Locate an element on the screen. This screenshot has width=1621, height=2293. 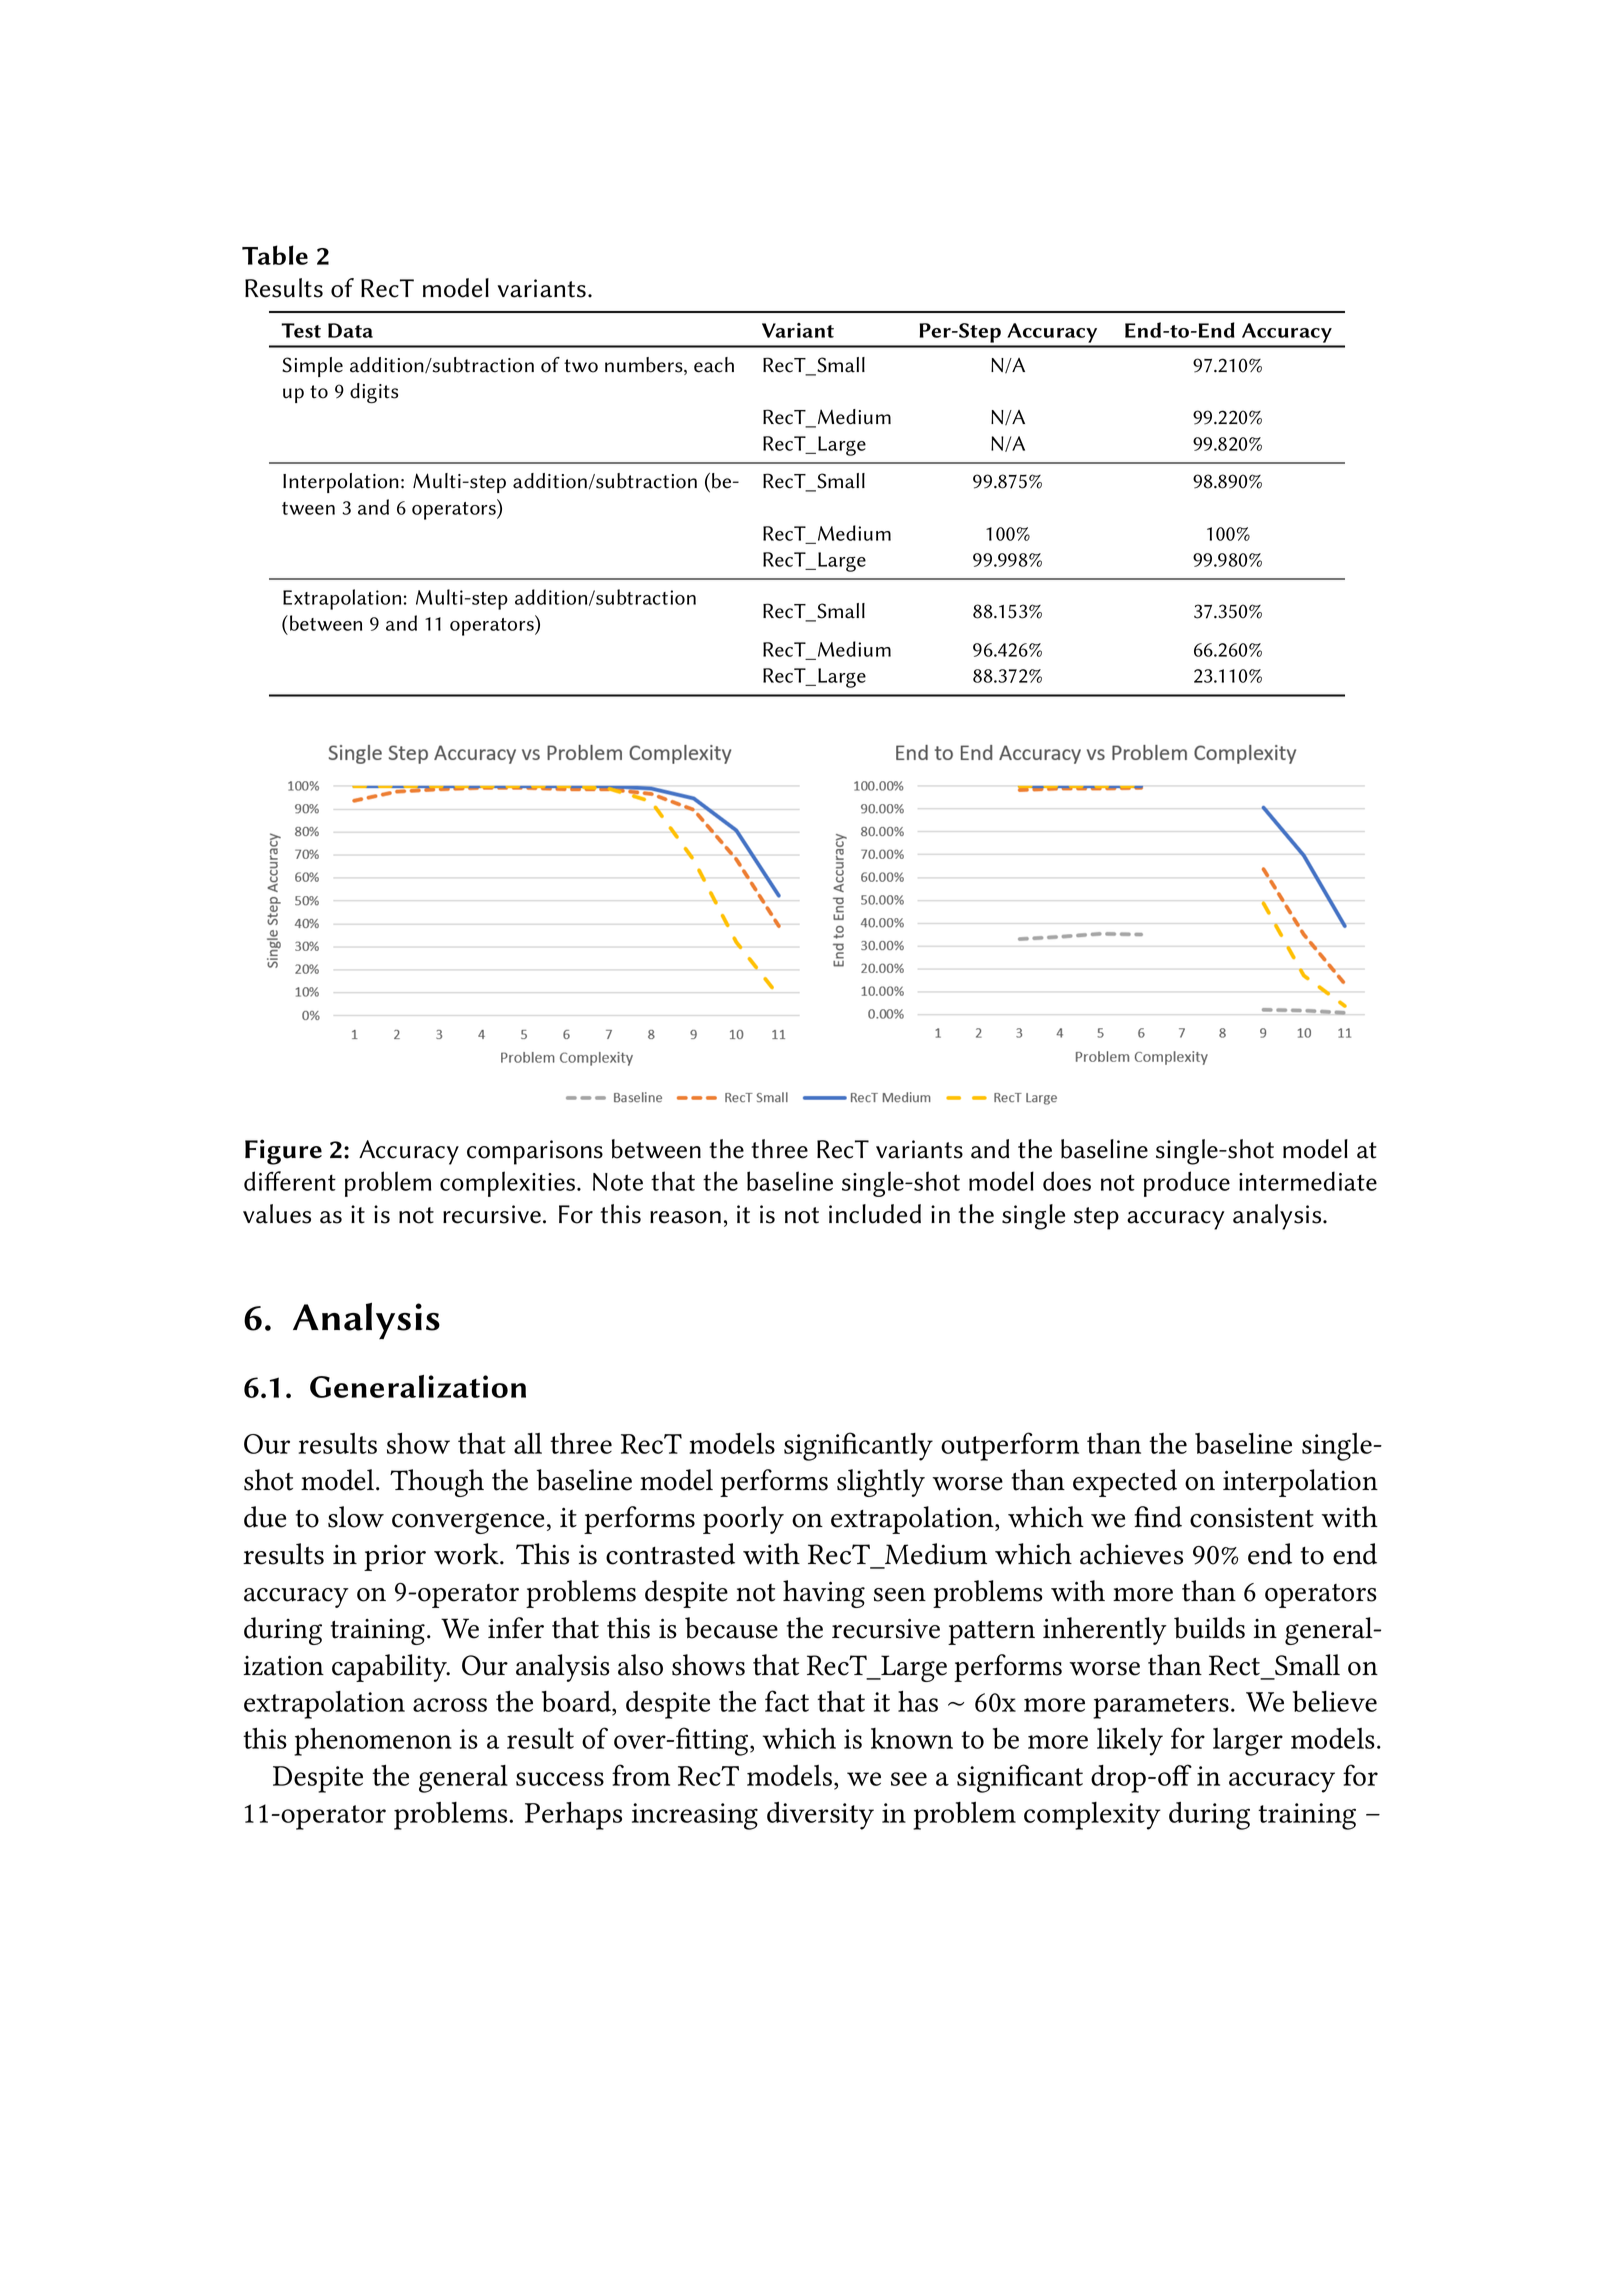
numbers is located at coordinates (645, 366).
